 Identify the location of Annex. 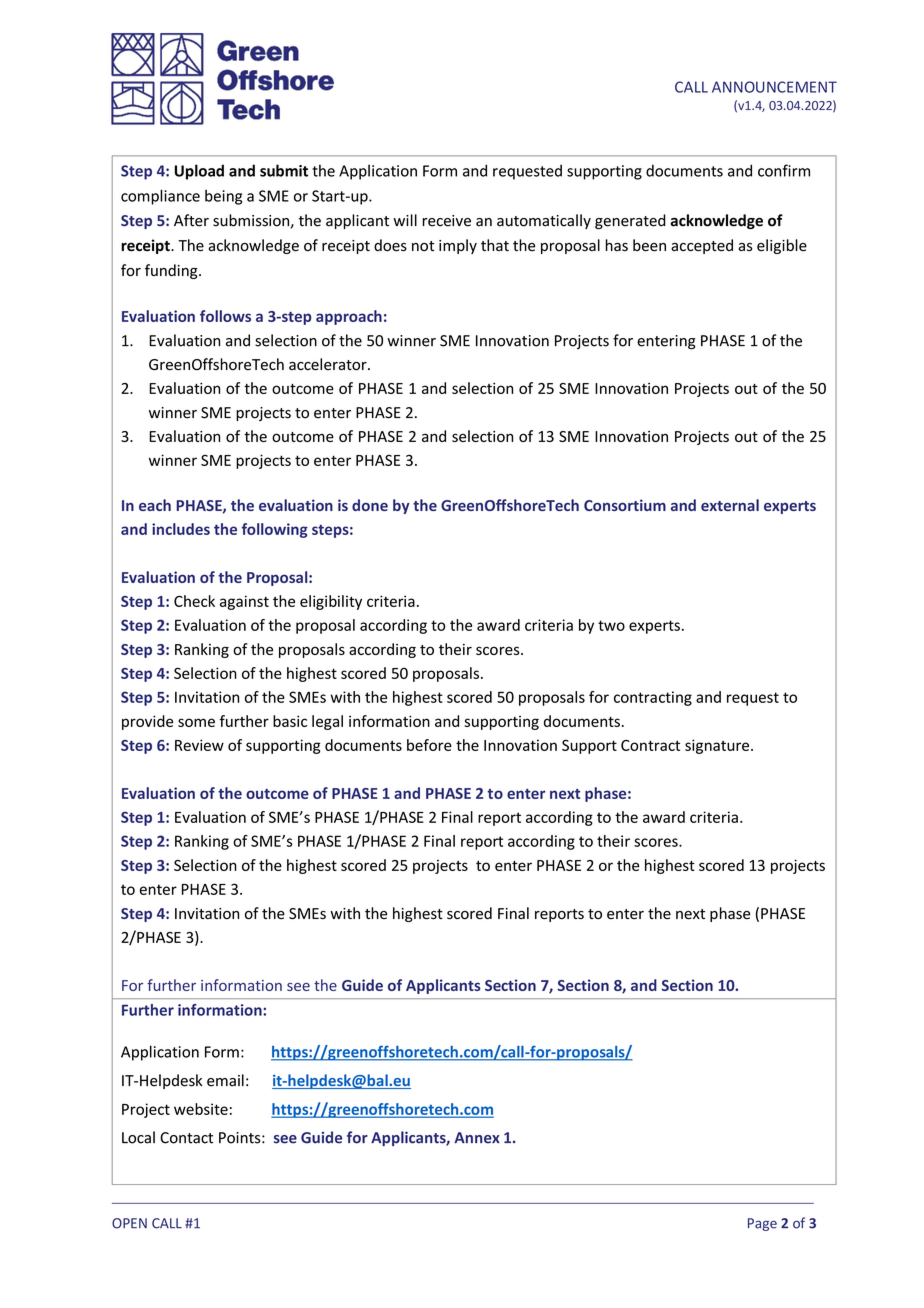
(477, 1138).
